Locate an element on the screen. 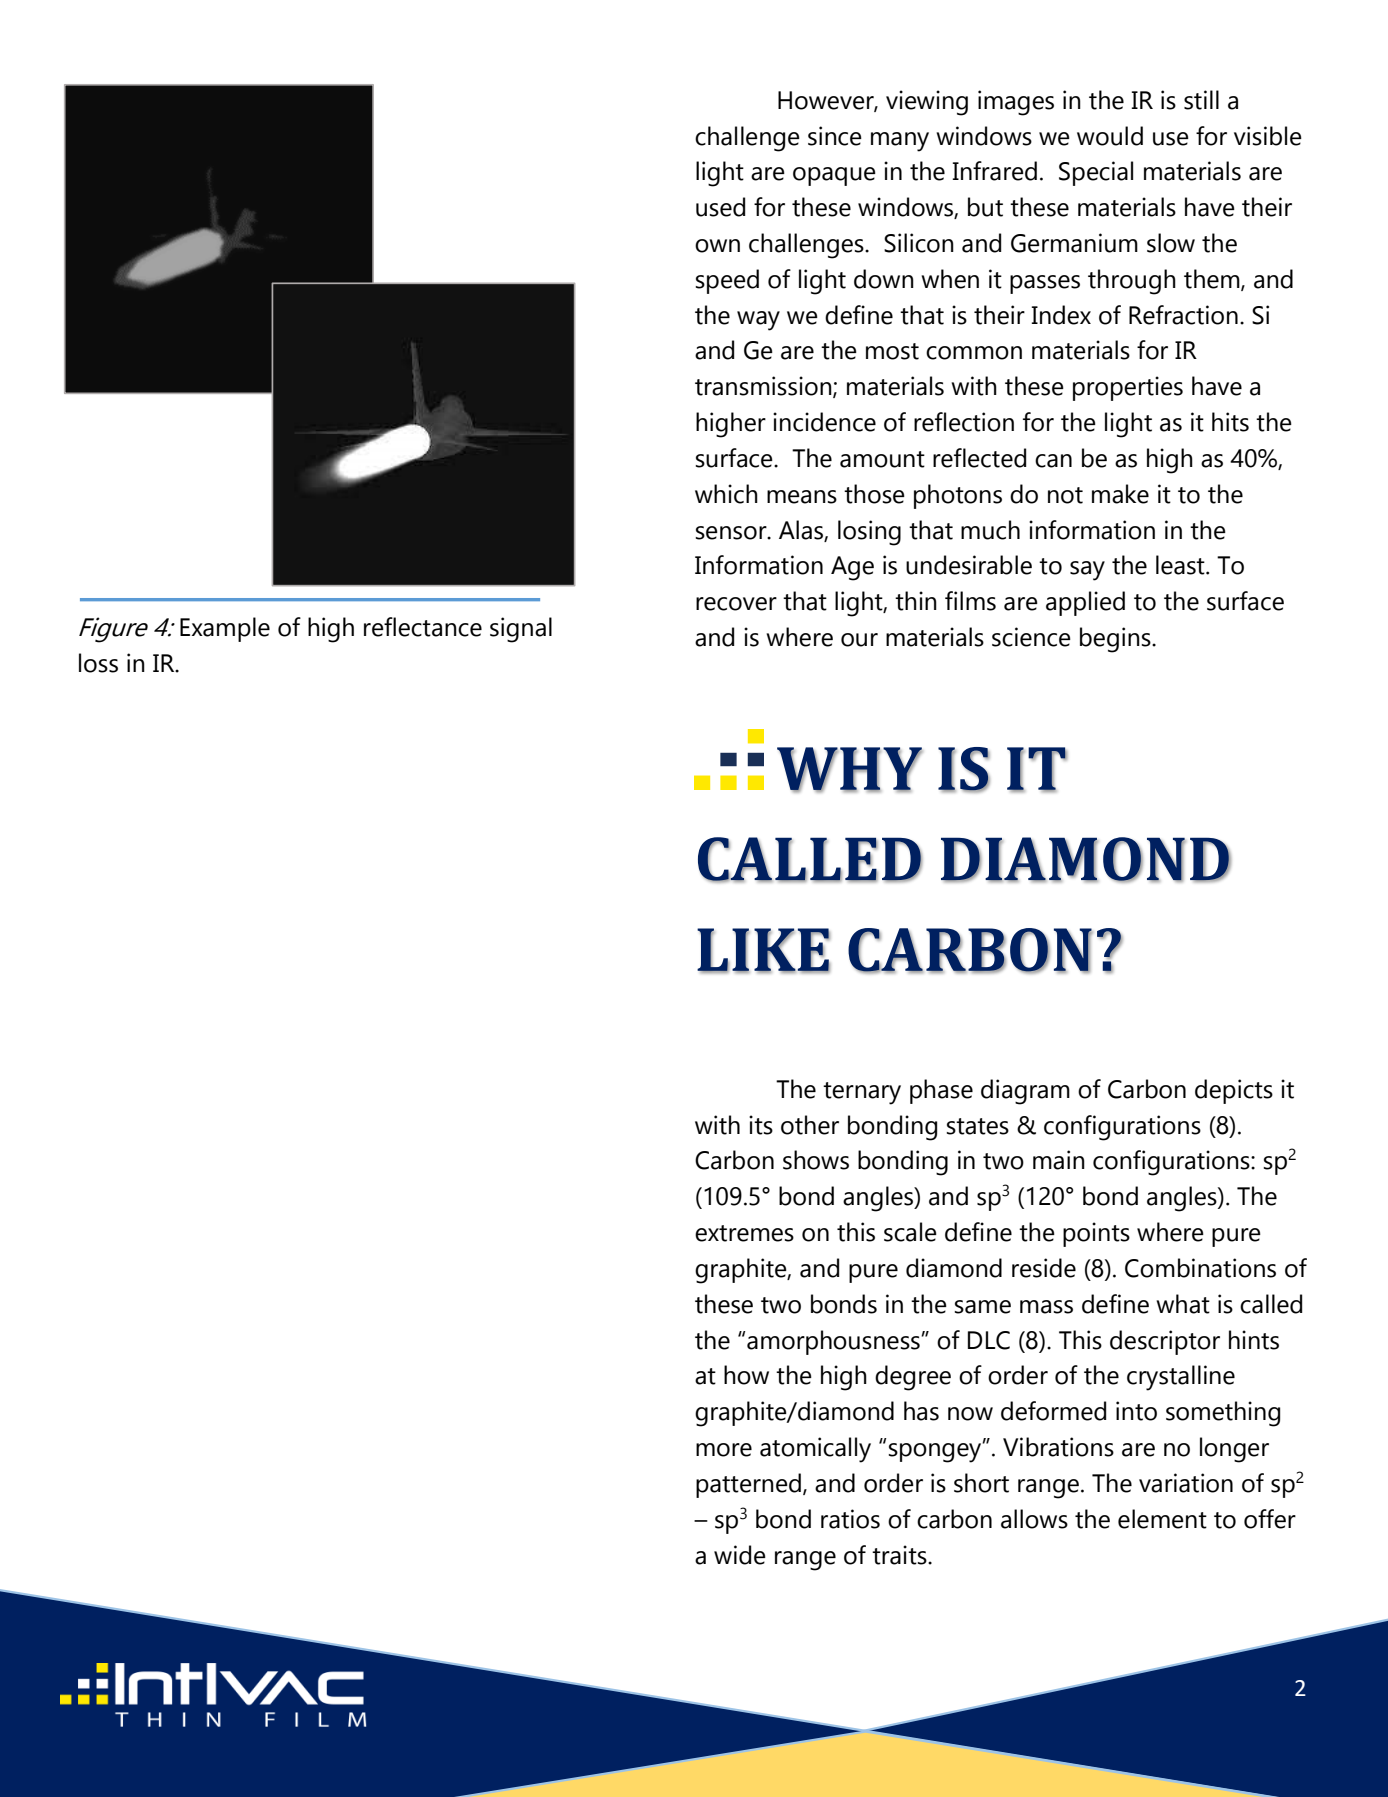  would is located at coordinates (1110, 136).
